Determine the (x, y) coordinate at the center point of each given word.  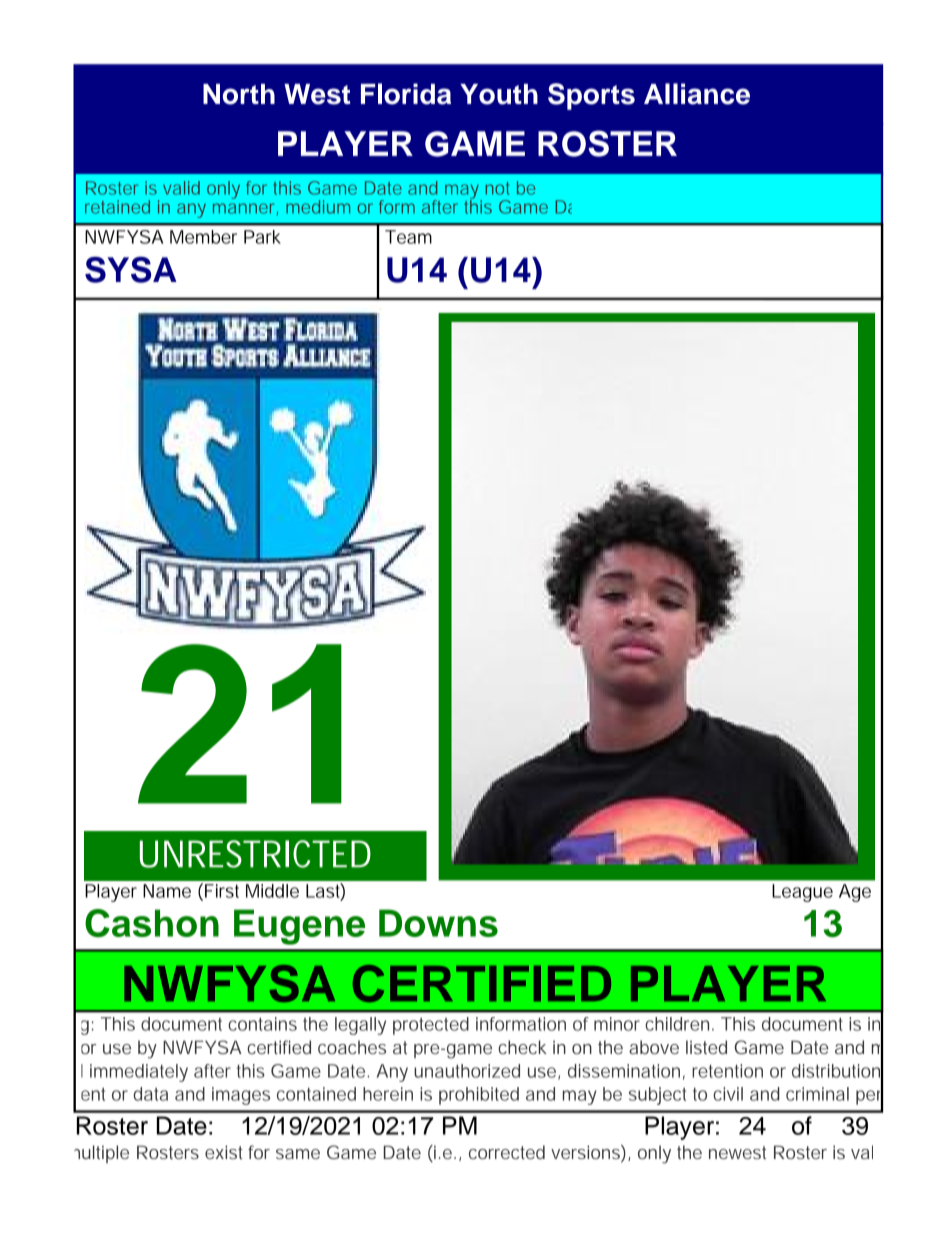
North (239, 94)
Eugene (299, 927)
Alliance (697, 94)
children (677, 1024)
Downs (438, 923)
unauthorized (467, 1071)
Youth (499, 94)
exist (224, 1152)
